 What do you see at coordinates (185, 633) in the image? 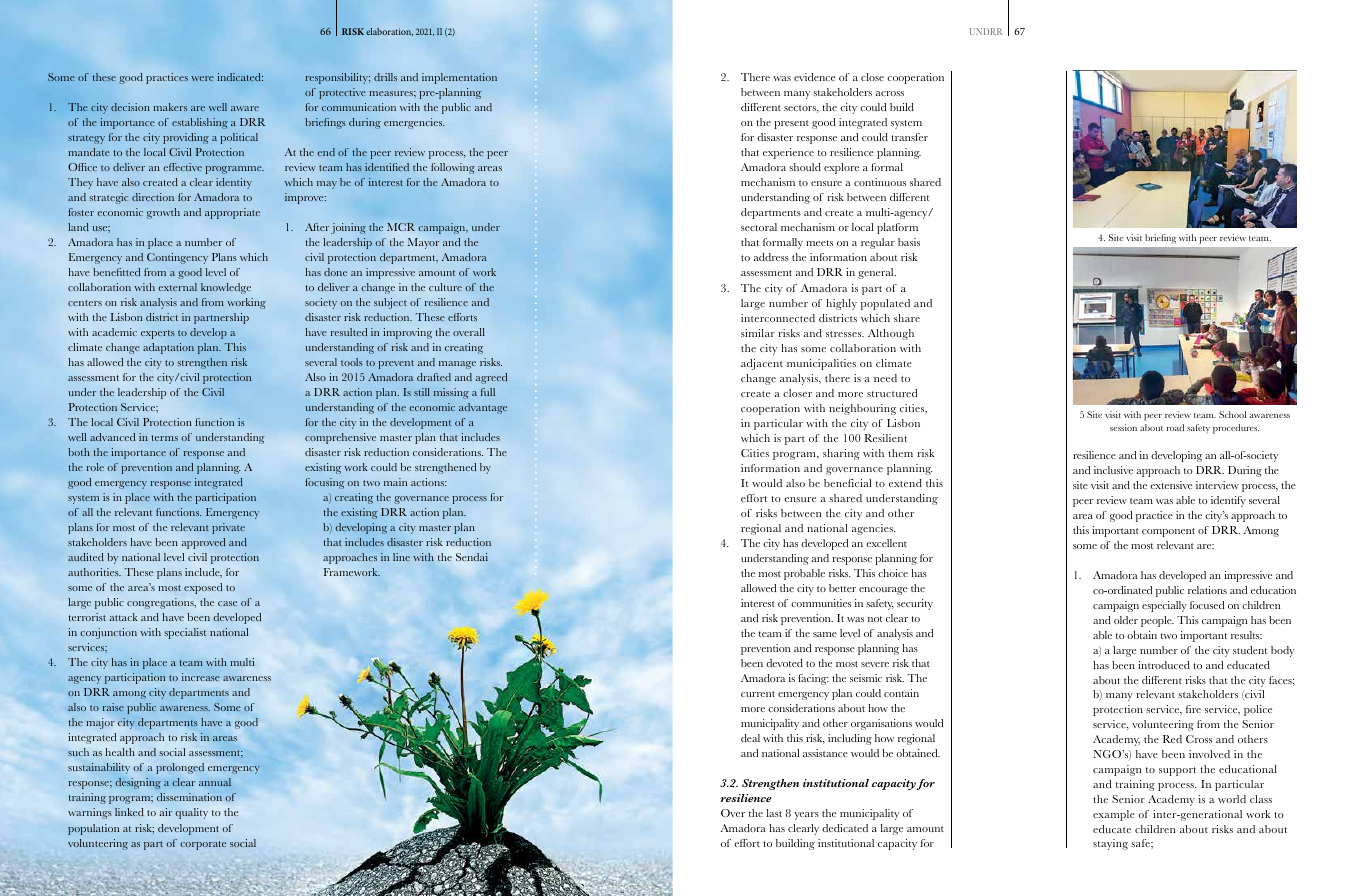
I see `specialist` at bounding box center [185, 633].
